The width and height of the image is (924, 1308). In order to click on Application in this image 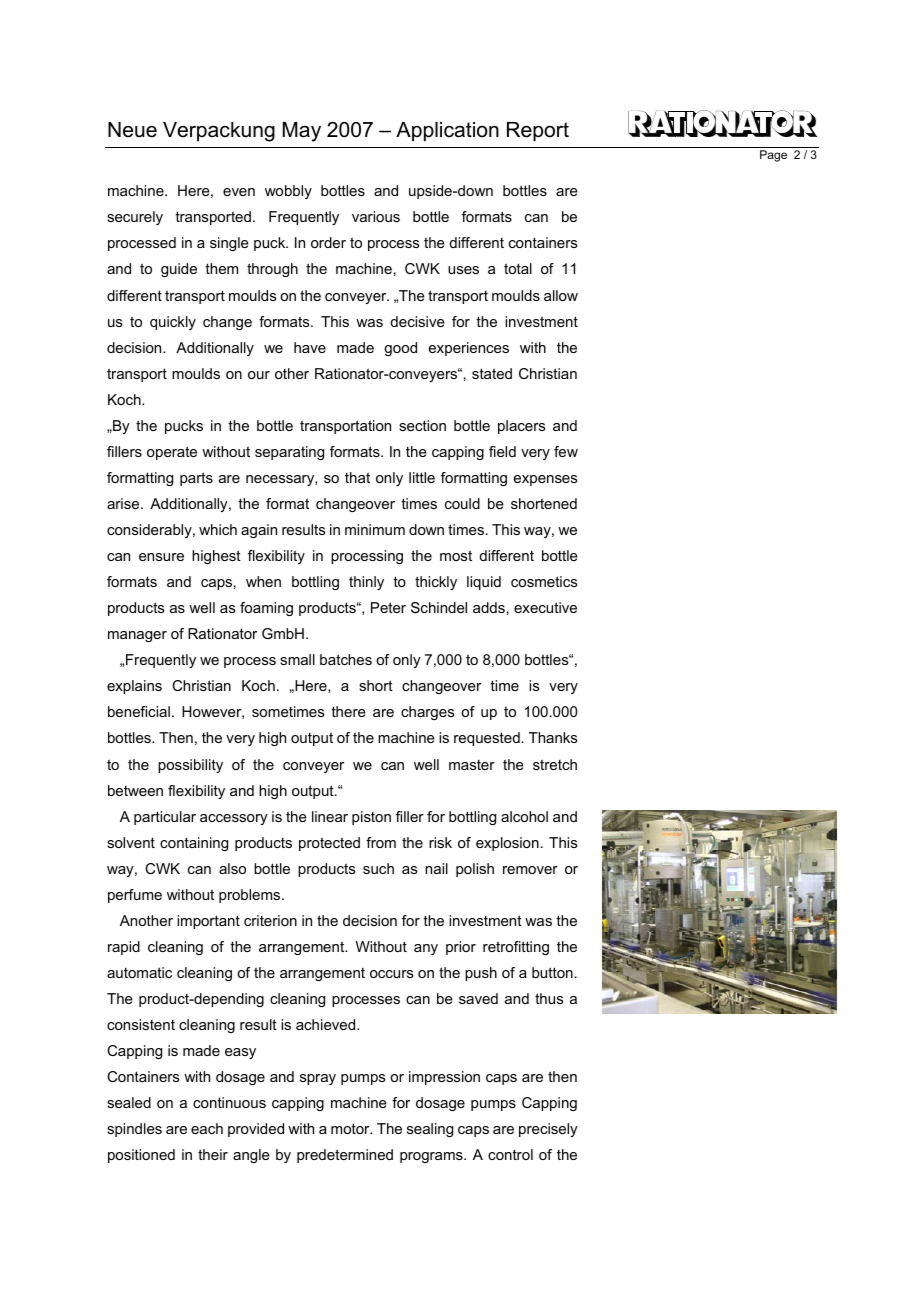, I will do `click(447, 132)`.
